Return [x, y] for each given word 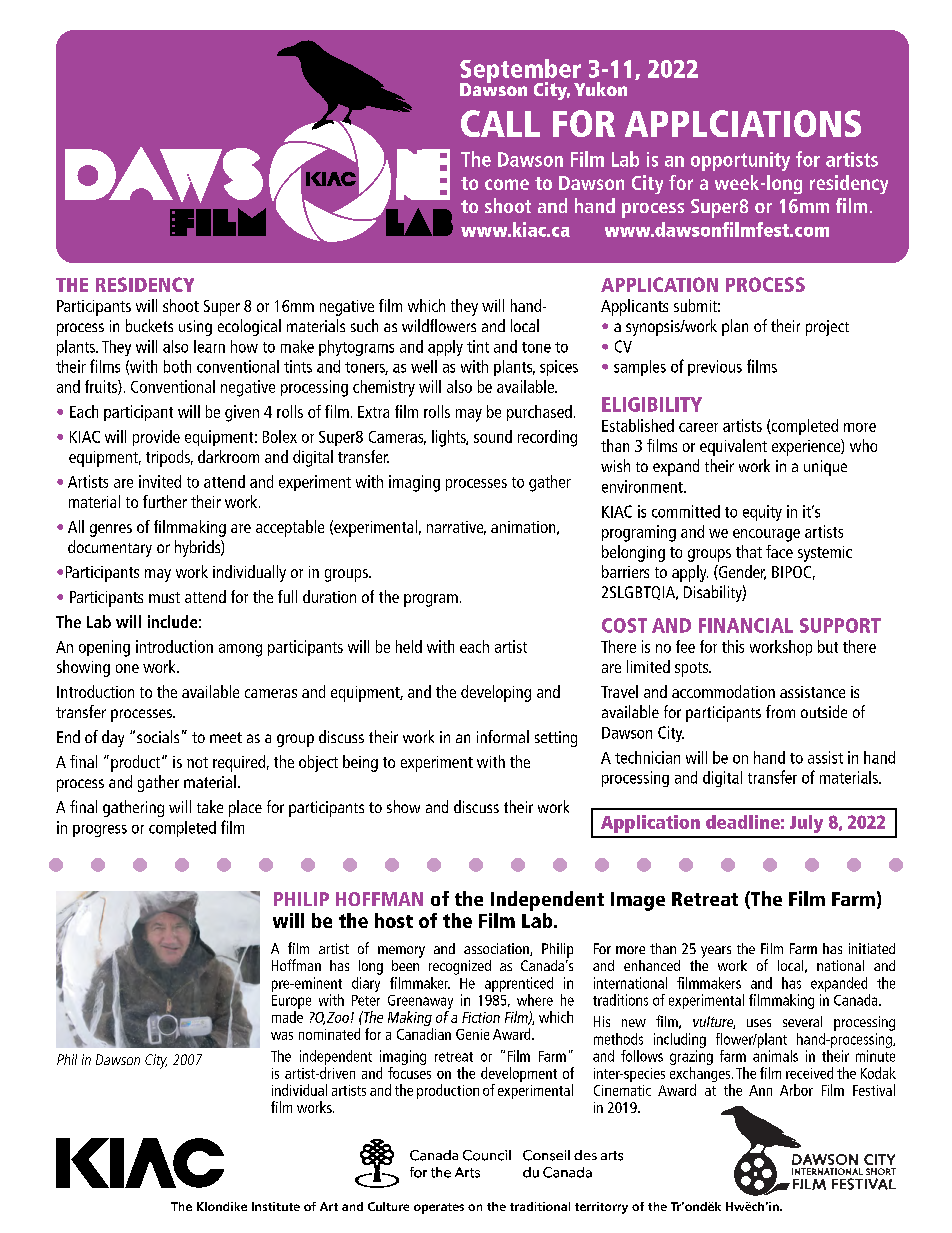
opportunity [740, 161]
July [806, 824]
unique [825, 468]
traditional [540, 1206]
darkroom [228, 456]
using [195, 328]
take [210, 806]
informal [503, 736]
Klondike [222, 1206]
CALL [500, 123]
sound [493, 436]
